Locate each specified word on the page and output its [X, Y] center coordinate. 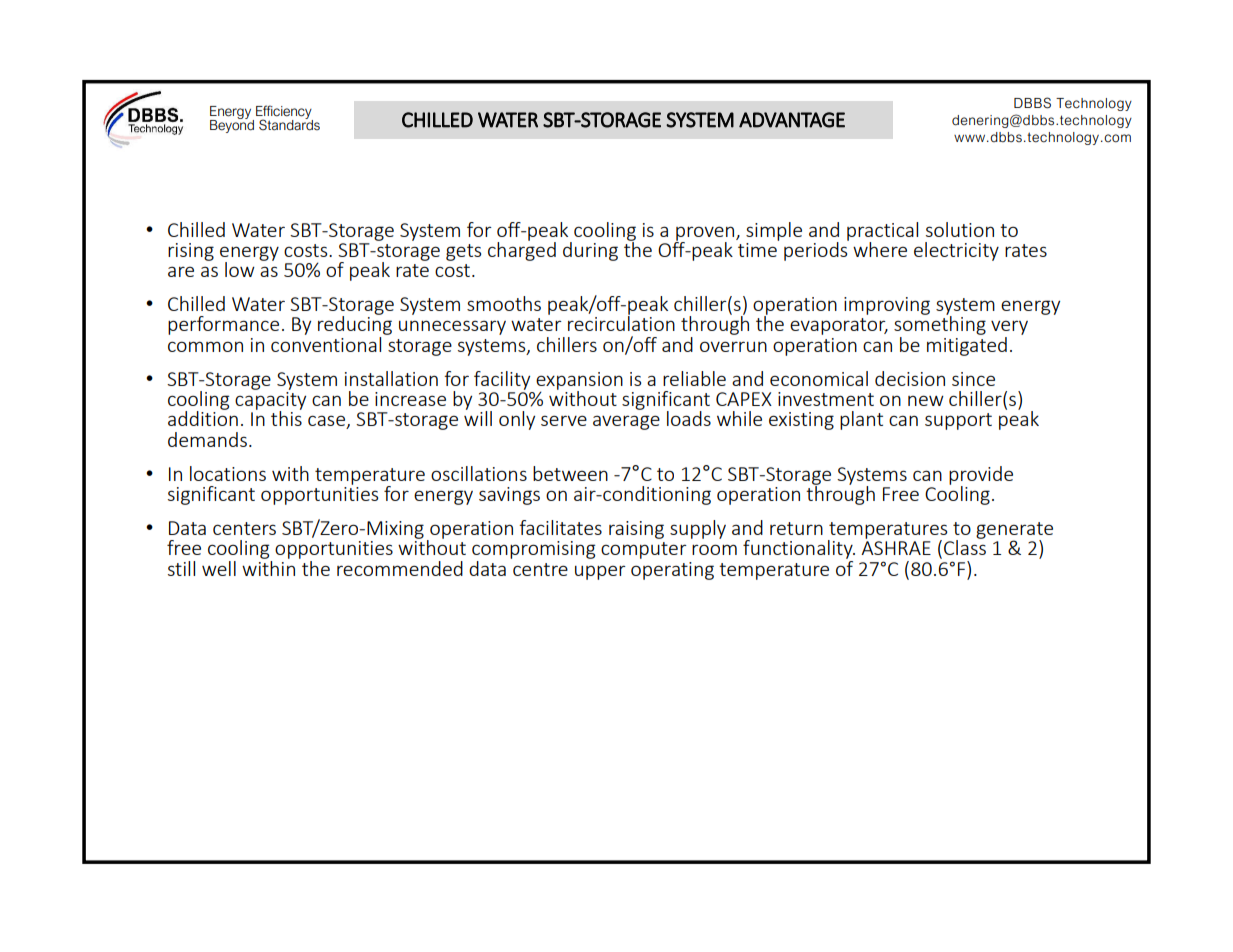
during [590, 251]
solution [960, 229]
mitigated [967, 345]
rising [191, 252]
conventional [326, 343]
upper [600, 572]
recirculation [621, 322]
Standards [289, 124]
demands [207, 439]
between [570, 473]
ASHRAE [896, 548]
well [219, 568]
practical [882, 232]
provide [981, 476]
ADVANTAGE [792, 120]
